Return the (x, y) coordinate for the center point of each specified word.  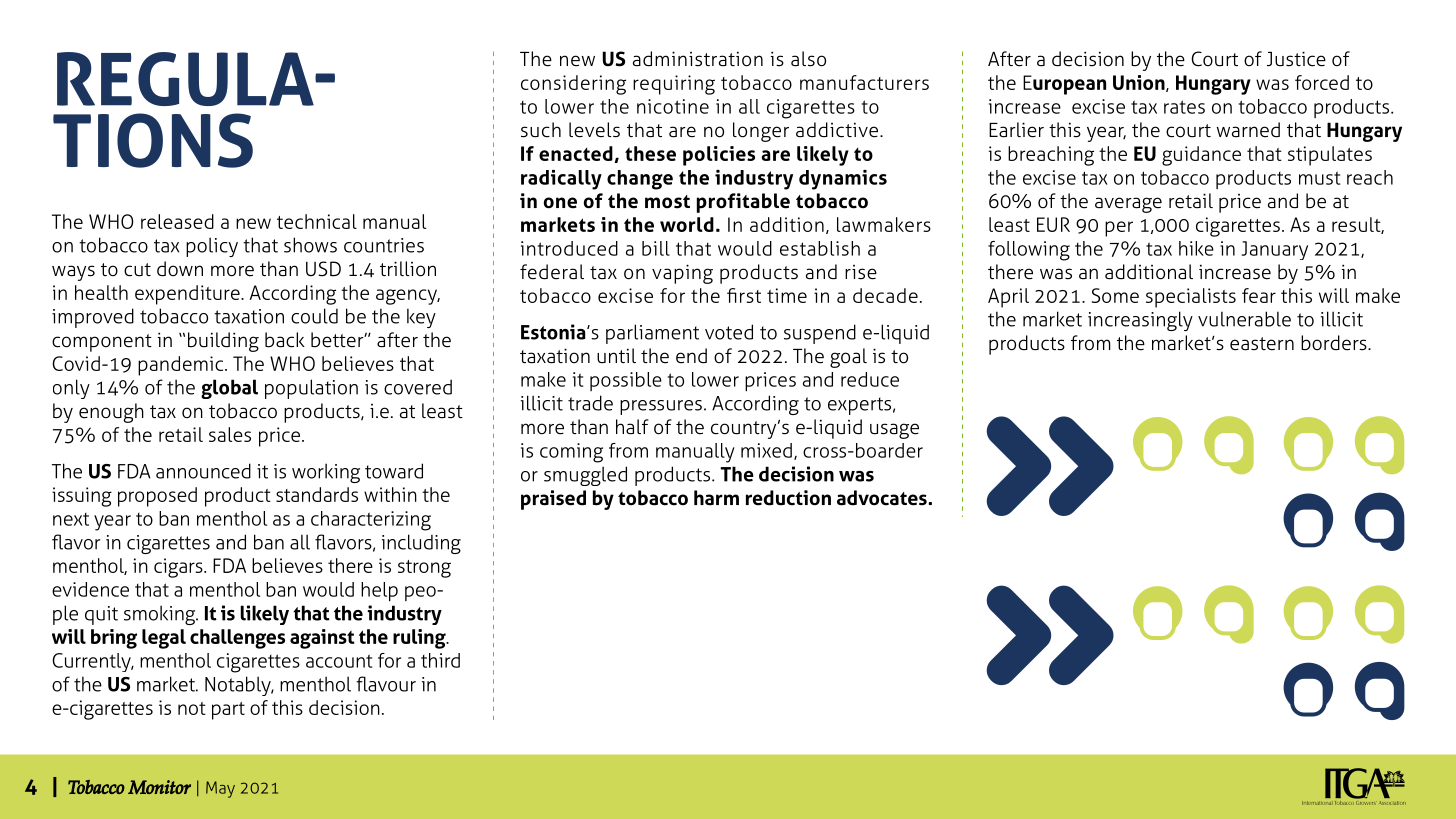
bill (656, 248)
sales (230, 434)
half (632, 427)
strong (424, 569)
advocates (883, 498)
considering (573, 85)
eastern (1262, 344)
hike (1196, 248)
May (220, 789)
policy (212, 247)
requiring (674, 85)
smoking (161, 615)
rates (1184, 107)
